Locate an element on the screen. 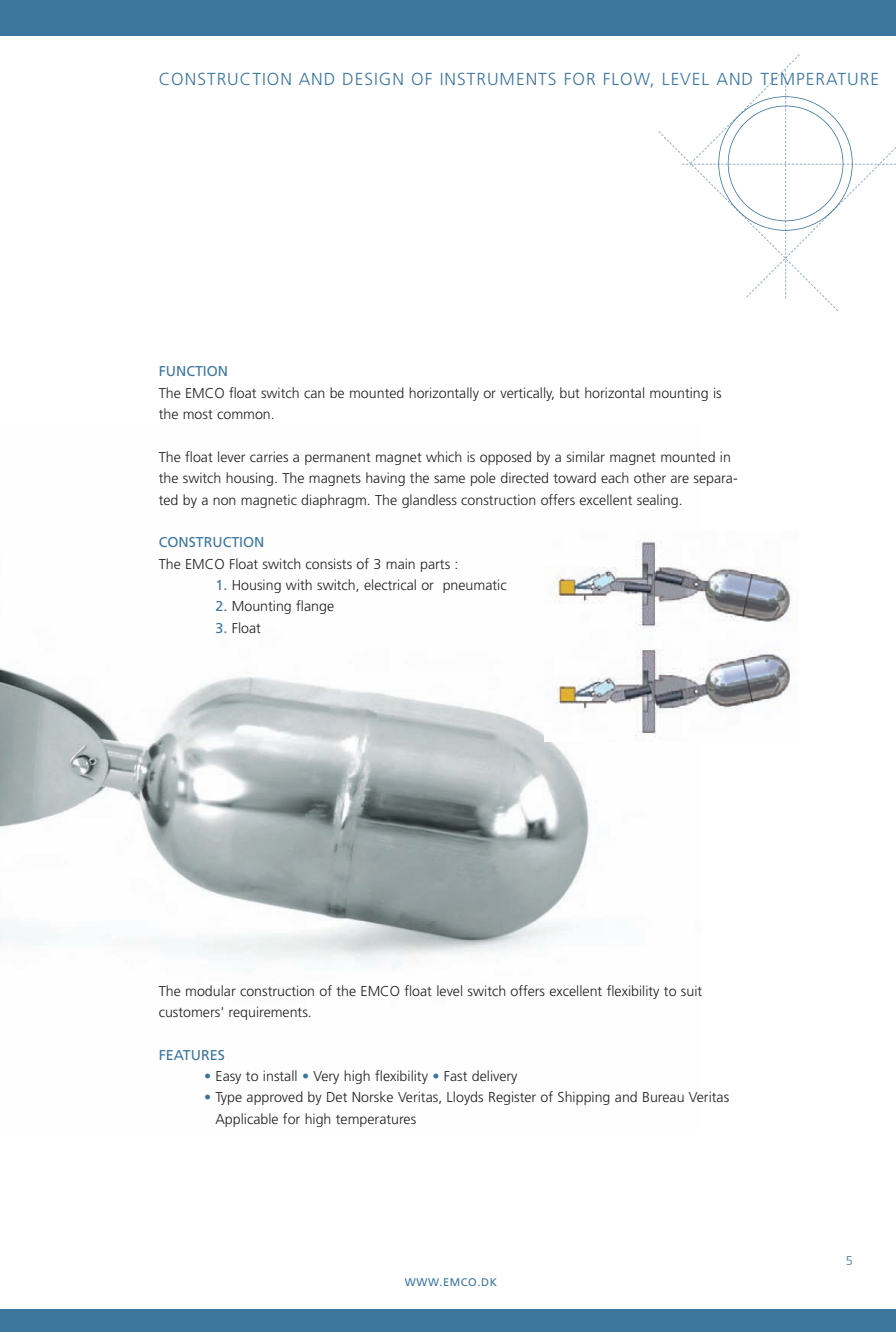 The height and width of the screenshot is (1332, 896). with is located at coordinates (299, 584).
